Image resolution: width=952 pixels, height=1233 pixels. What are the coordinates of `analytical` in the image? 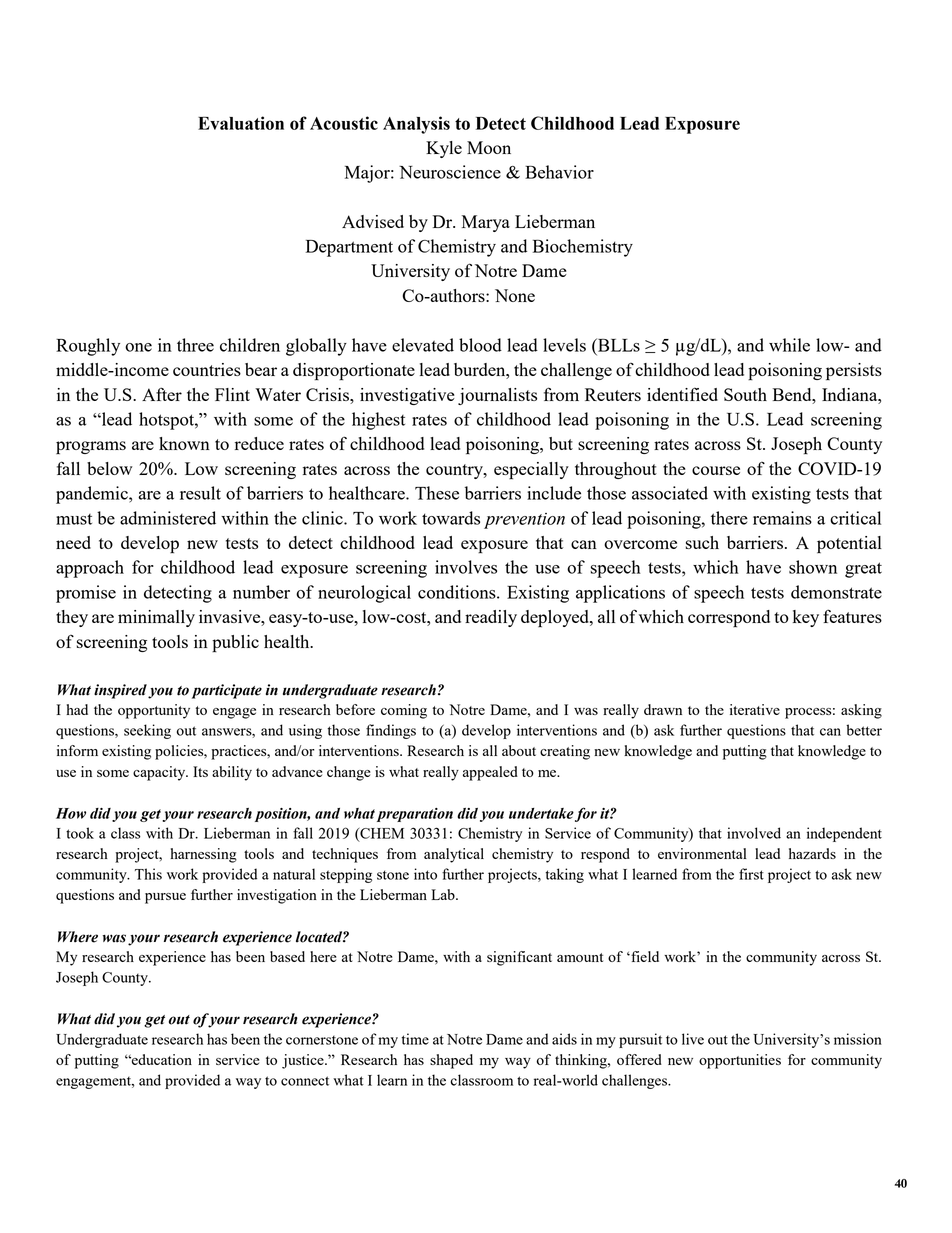 It's located at (454, 855).
